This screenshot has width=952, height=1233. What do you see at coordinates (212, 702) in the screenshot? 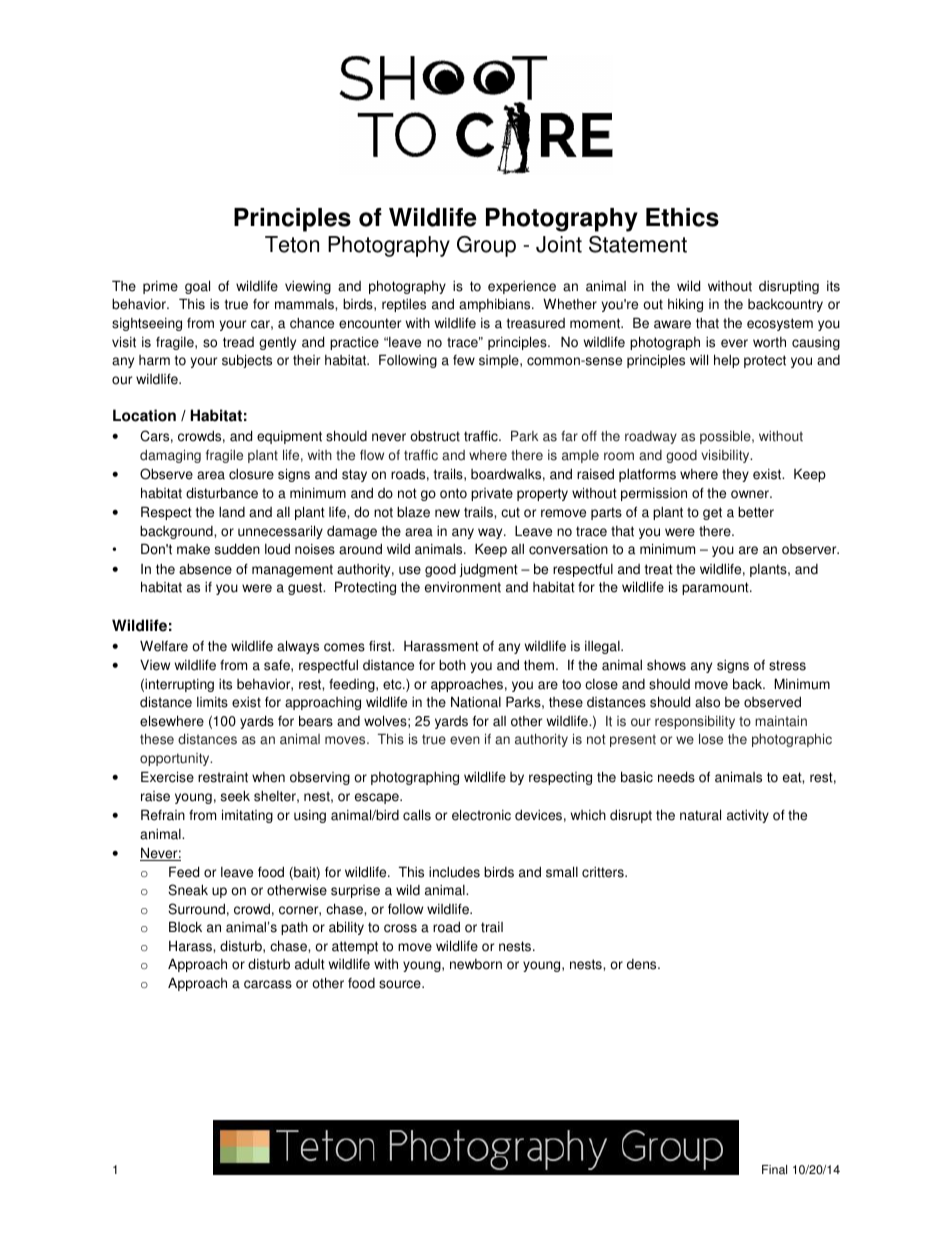
I see `limits` at bounding box center [212, 702].
